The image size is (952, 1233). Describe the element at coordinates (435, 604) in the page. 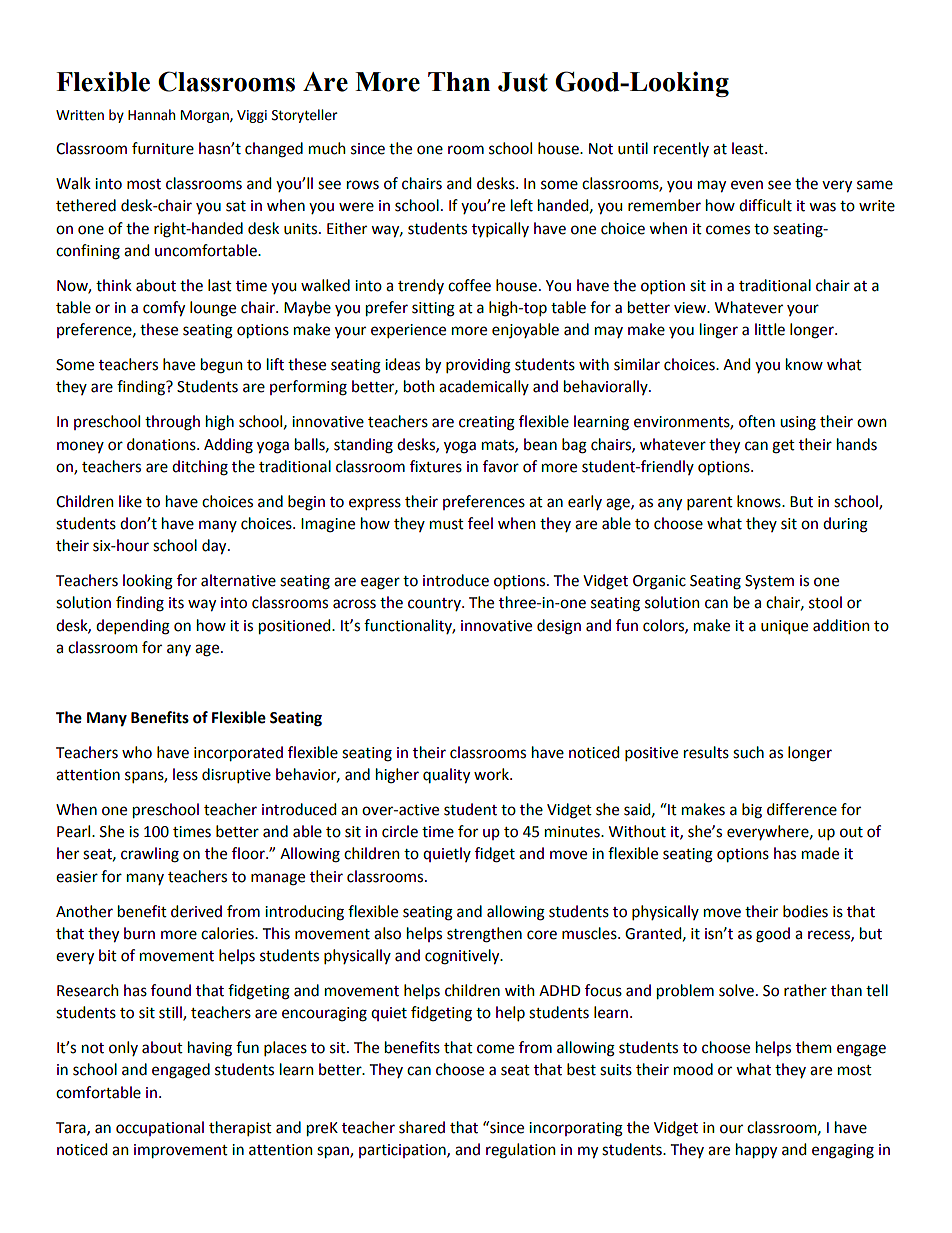

I see `country` at that location.
